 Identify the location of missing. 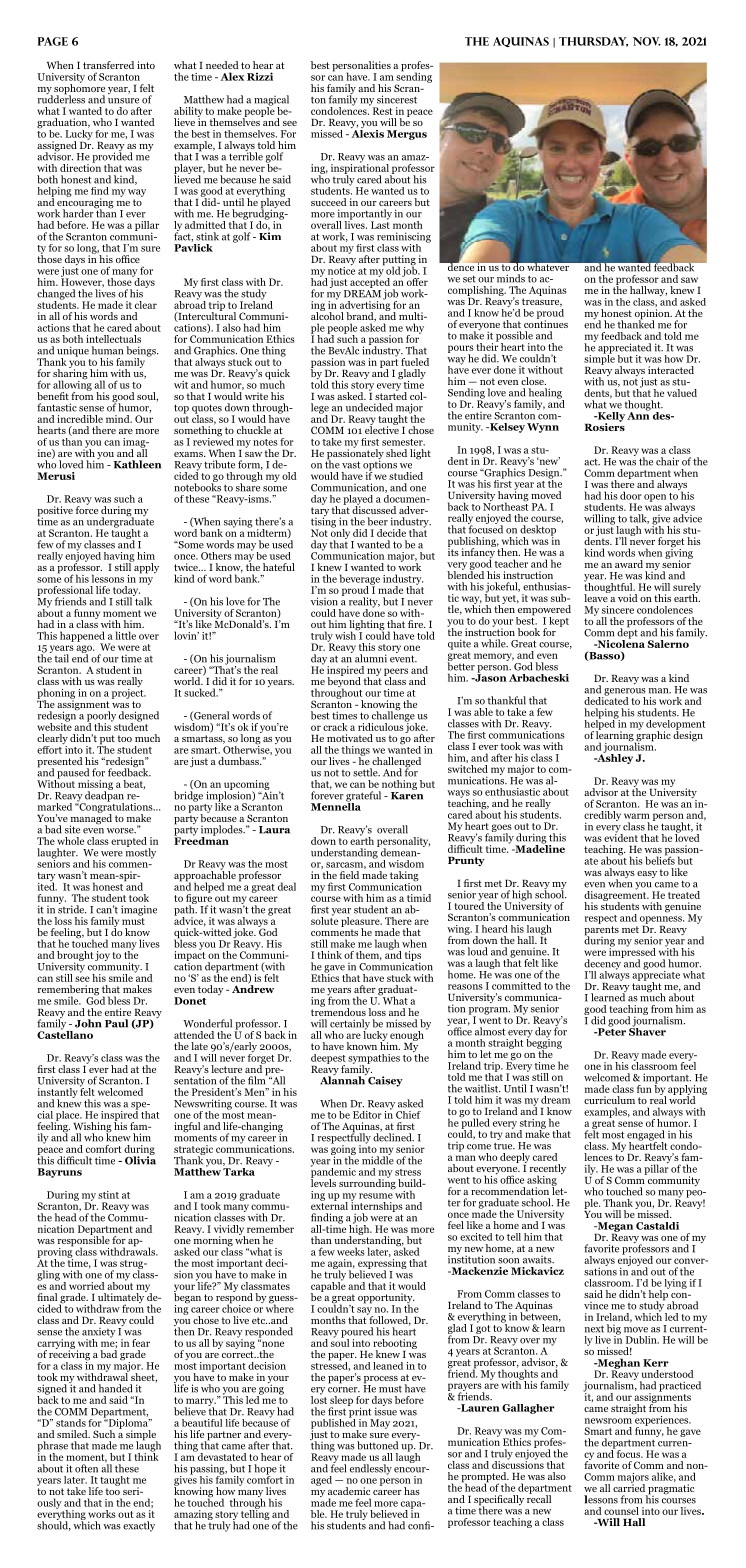
(95, 786).
